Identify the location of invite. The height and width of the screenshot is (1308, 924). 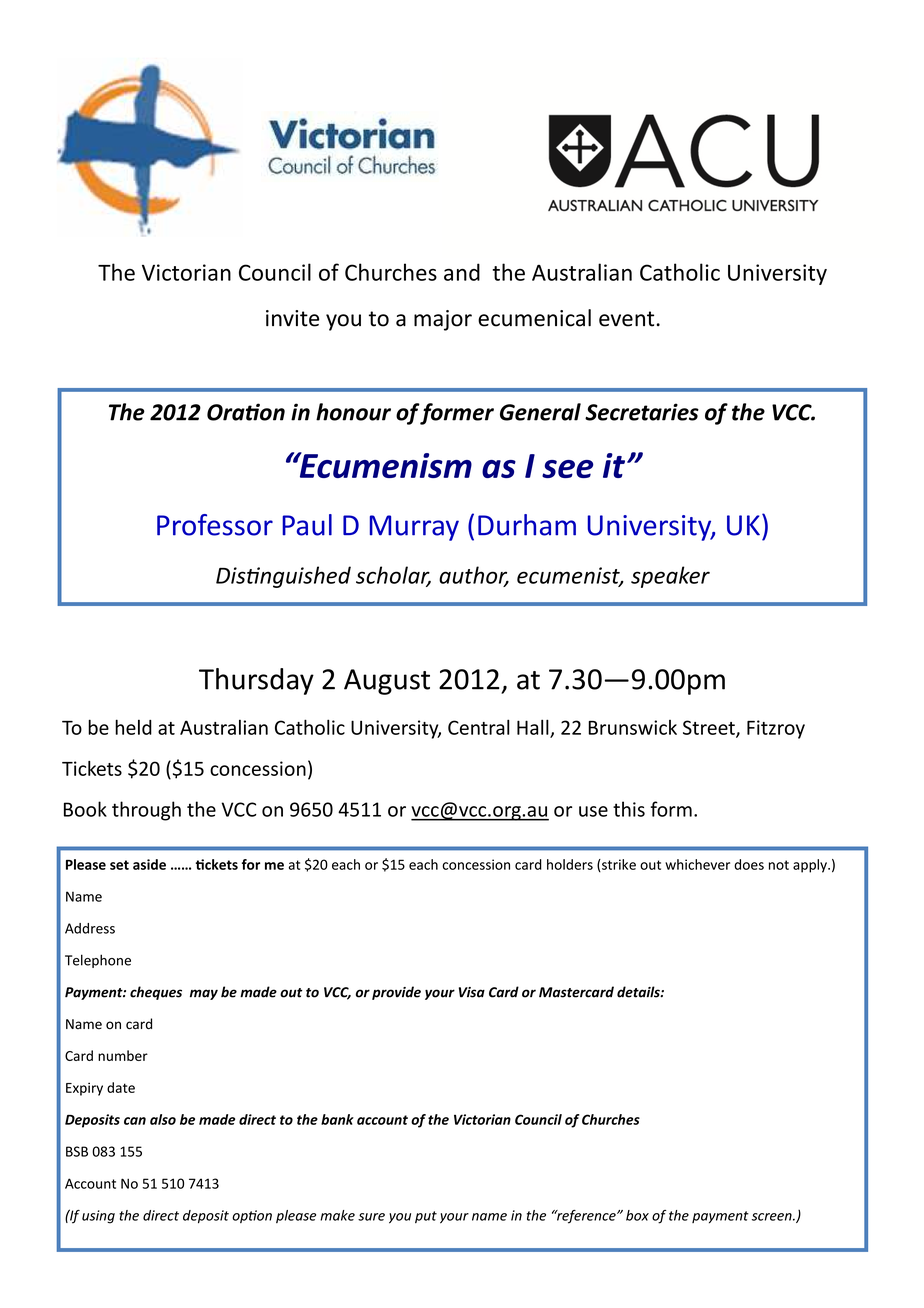
(292, 318).
